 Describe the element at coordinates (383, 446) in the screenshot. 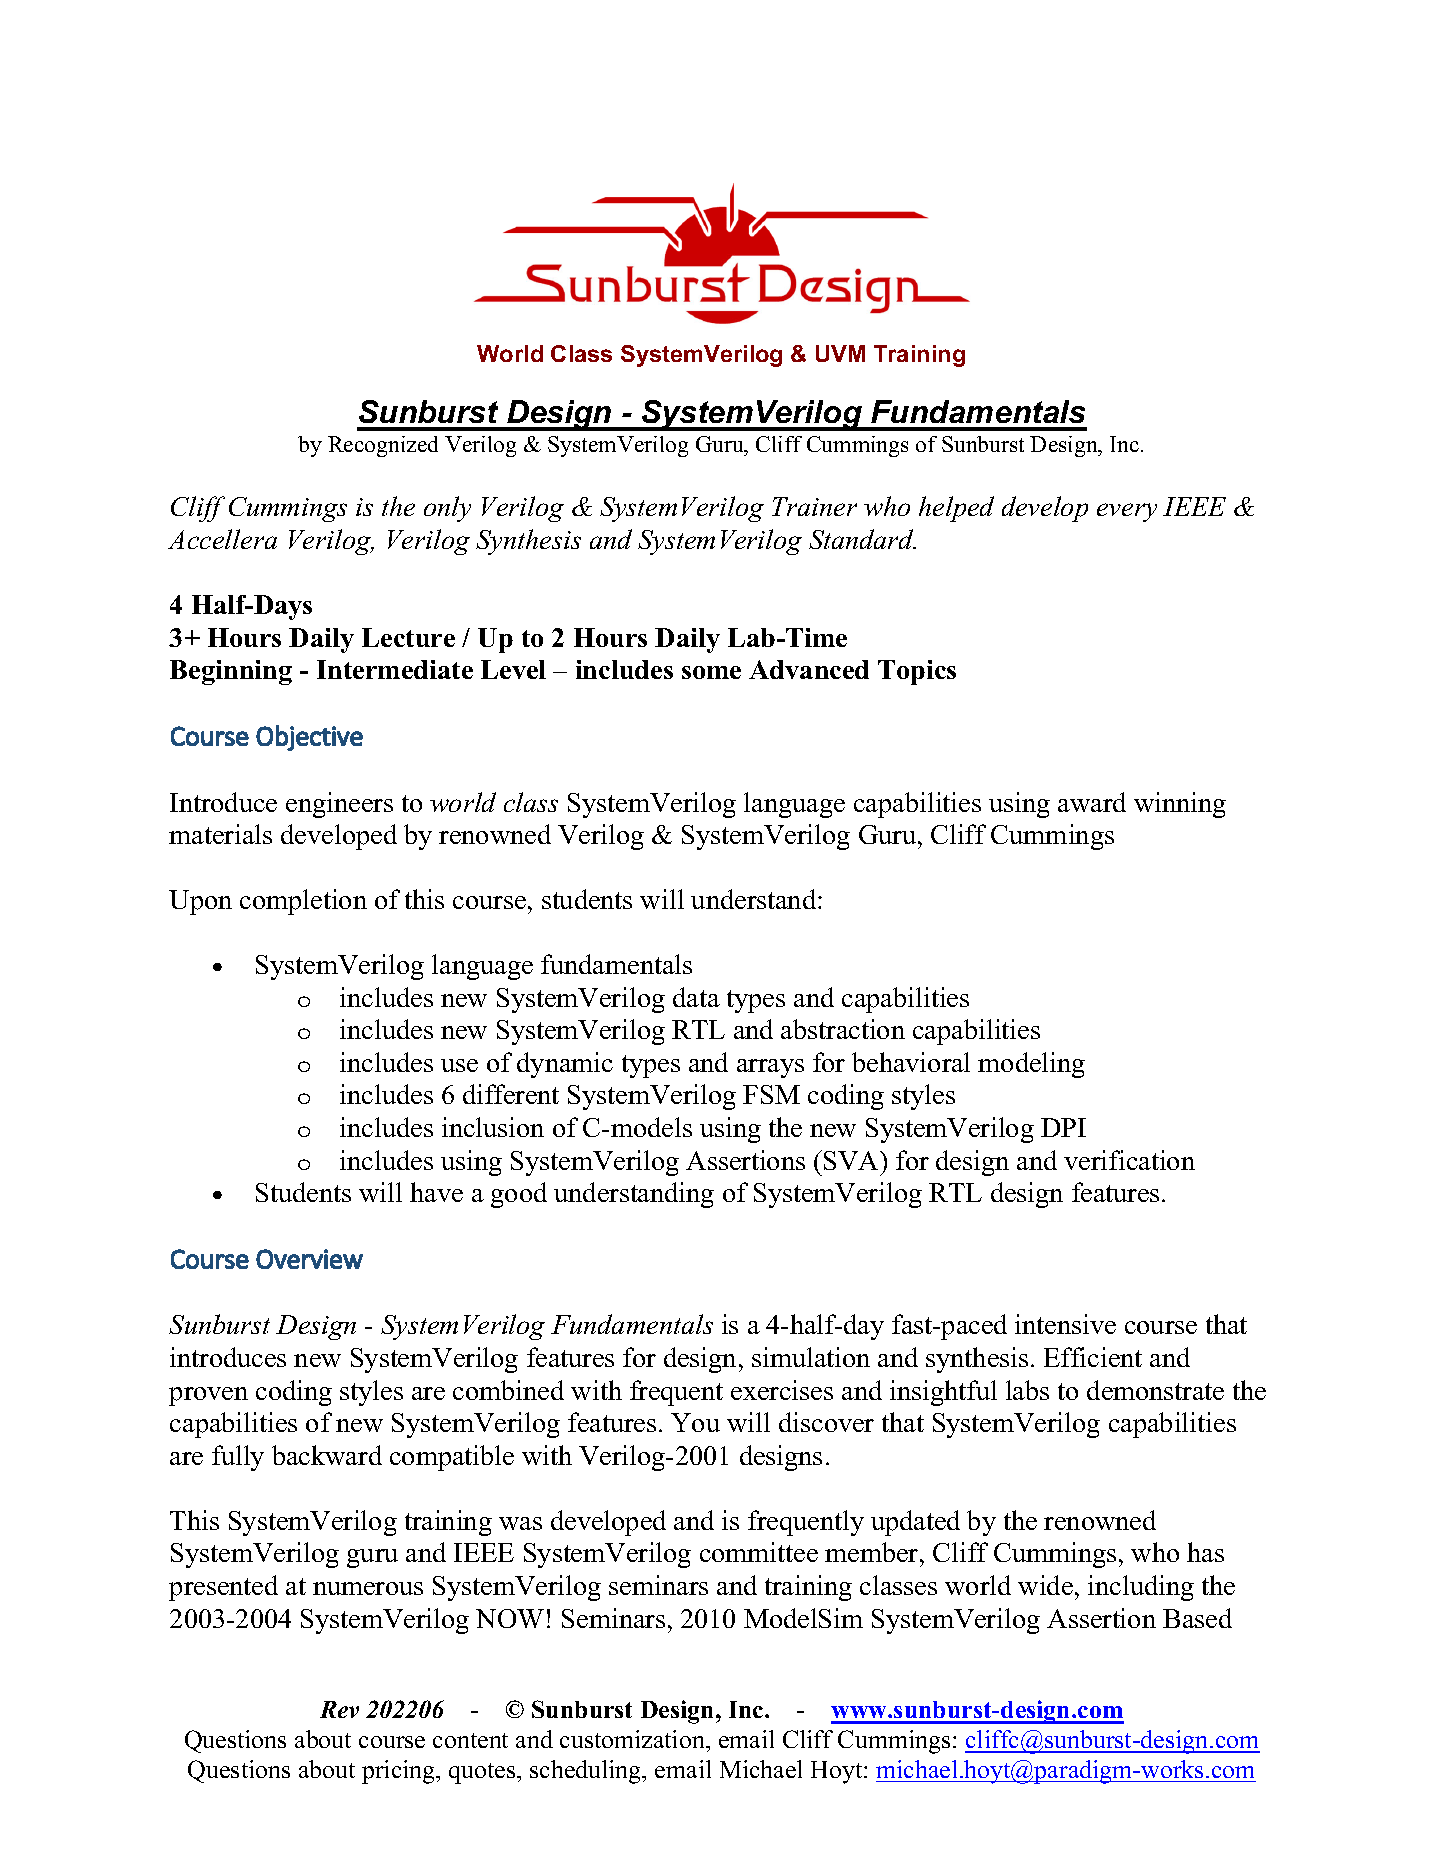

I see `Recognized` at that location.
